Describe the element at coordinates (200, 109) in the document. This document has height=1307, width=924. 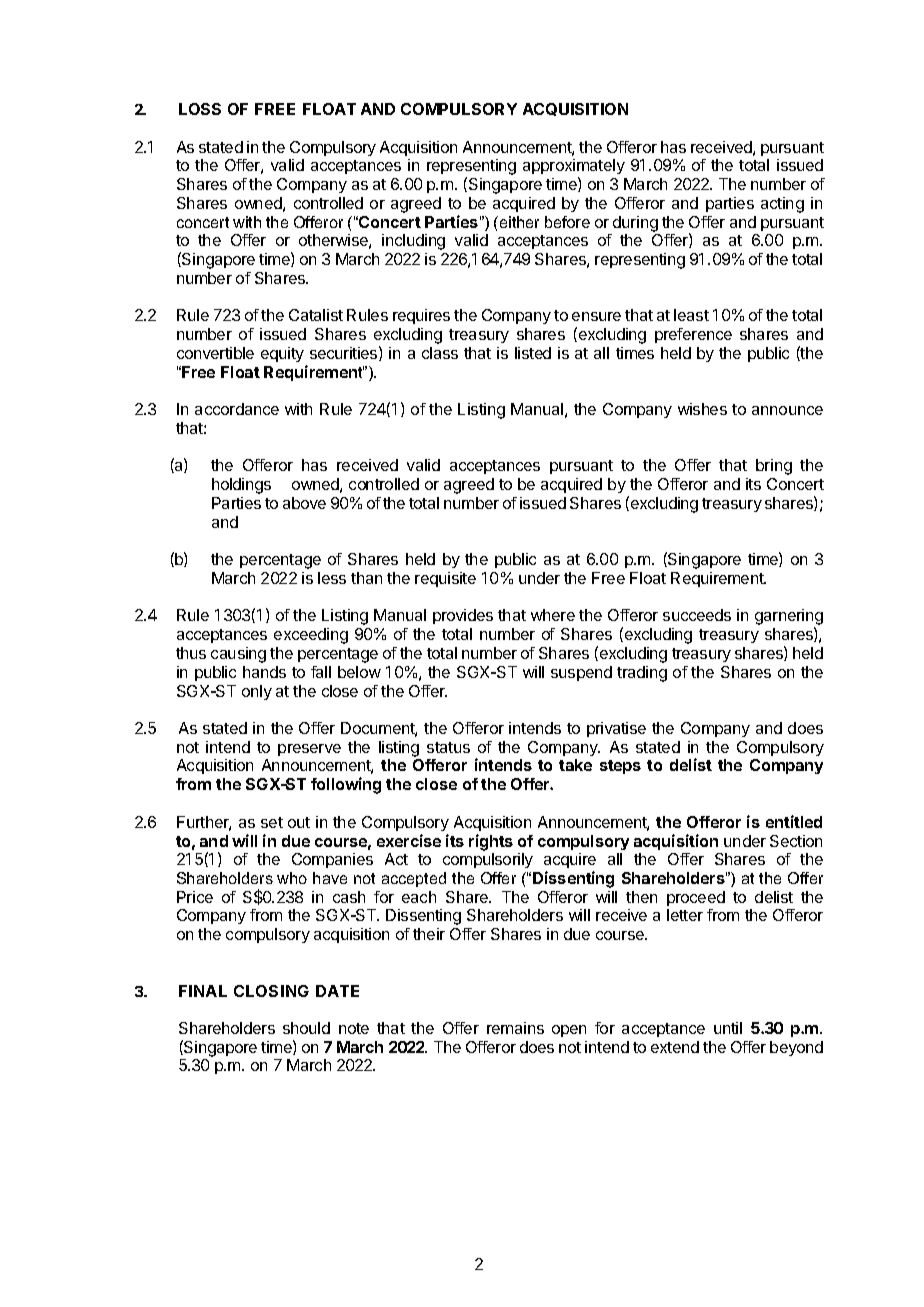
I see `LOSS` at that location.
